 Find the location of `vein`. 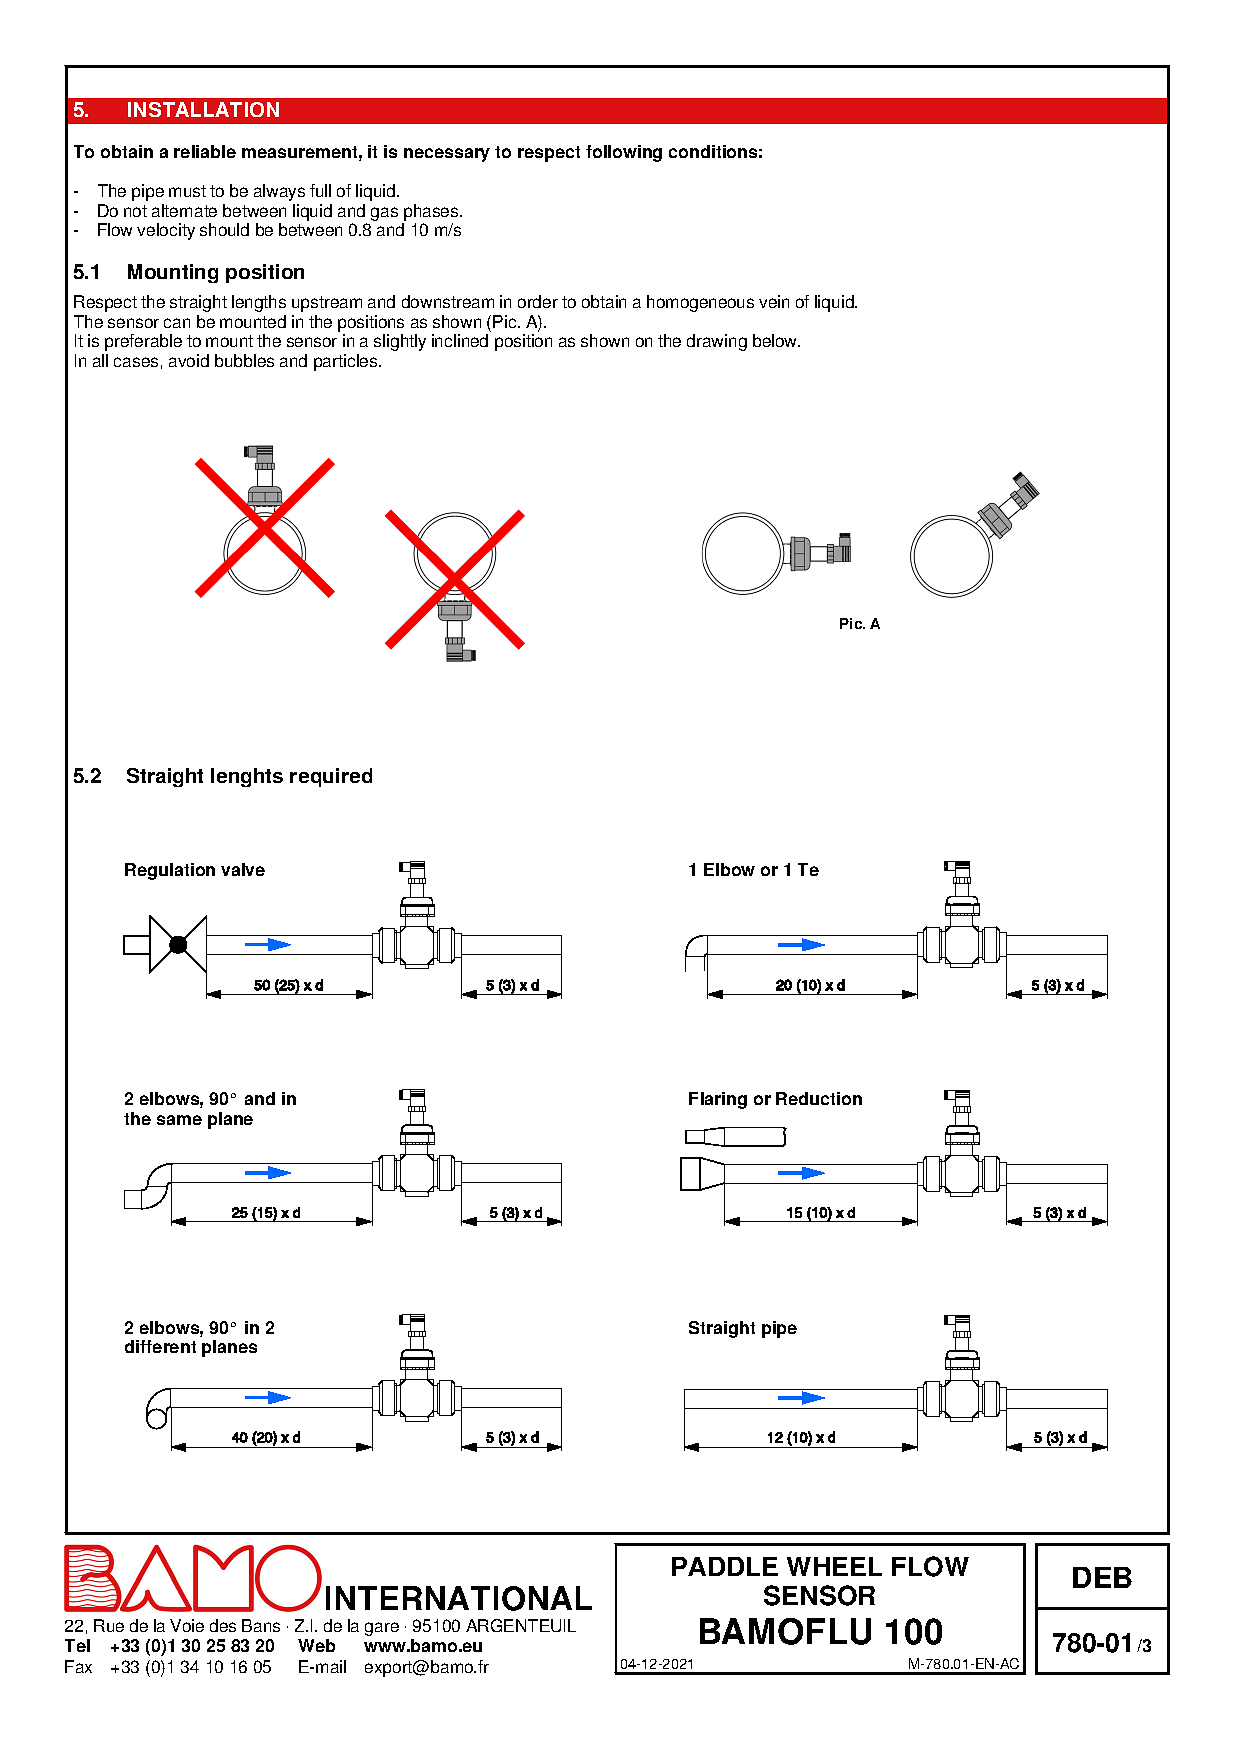

vein is located at coordinates (774, 301).
